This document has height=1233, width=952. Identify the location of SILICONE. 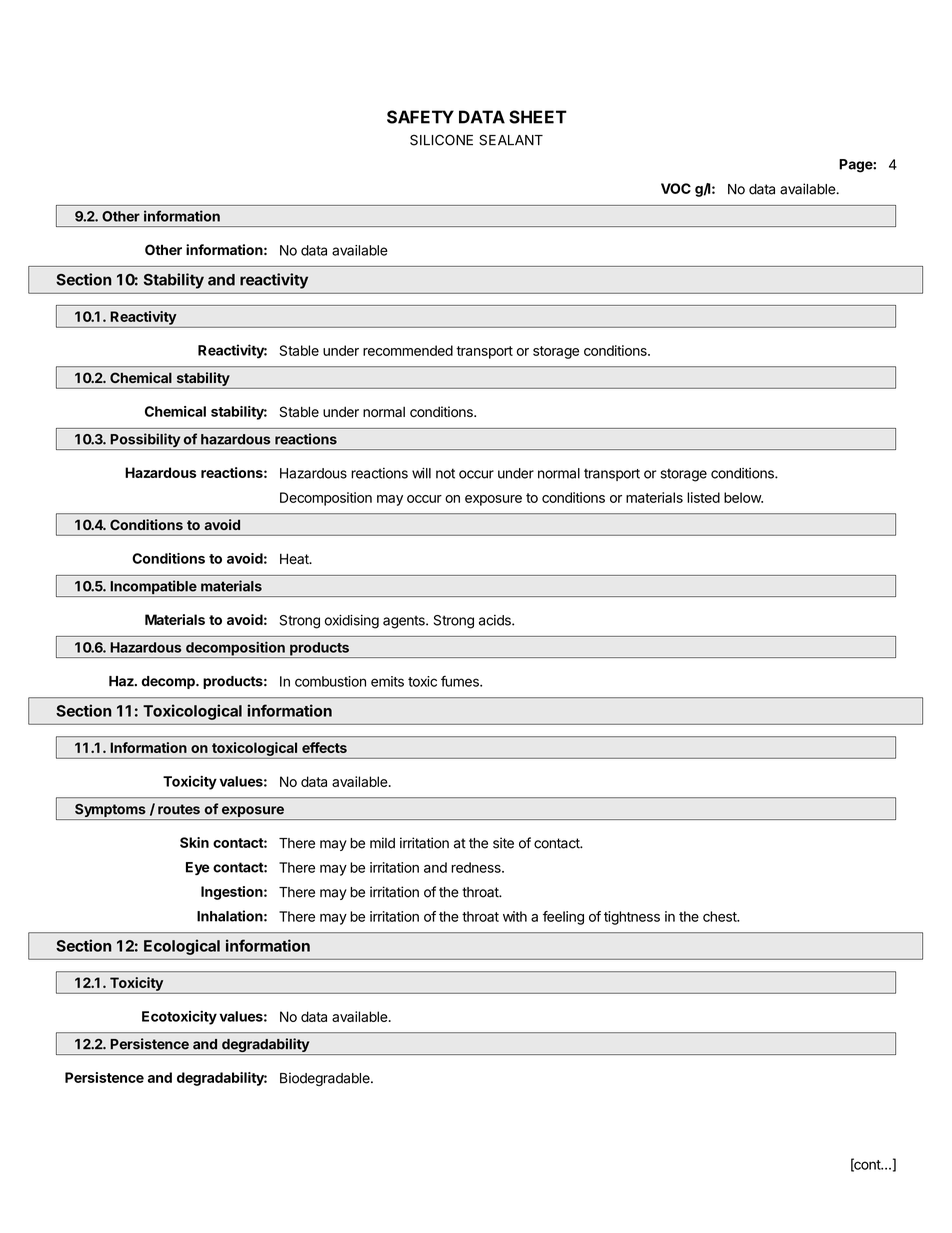
(441, 140).
